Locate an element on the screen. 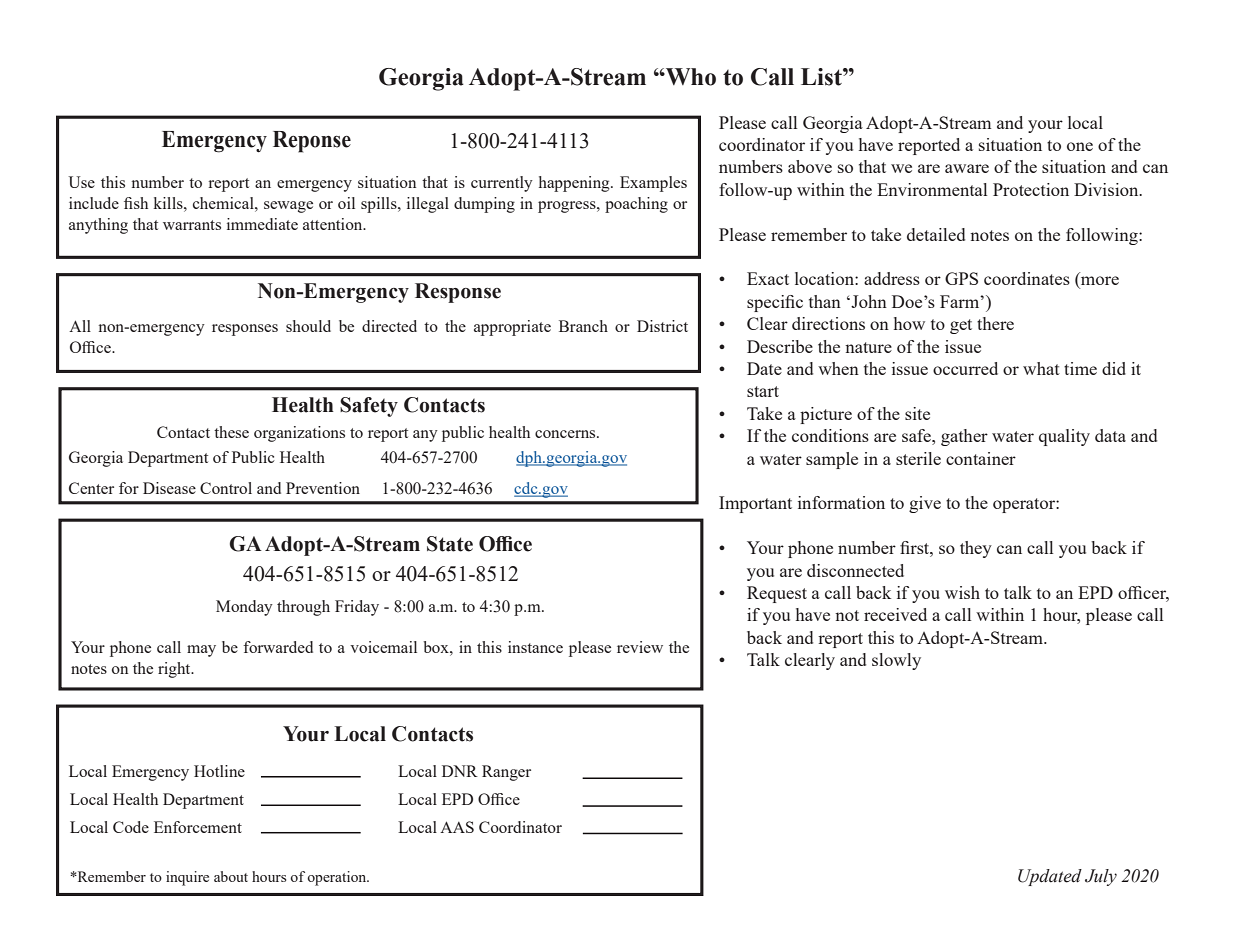 The image size is (1233, 952). Control is located at coordinates (226, 488).
